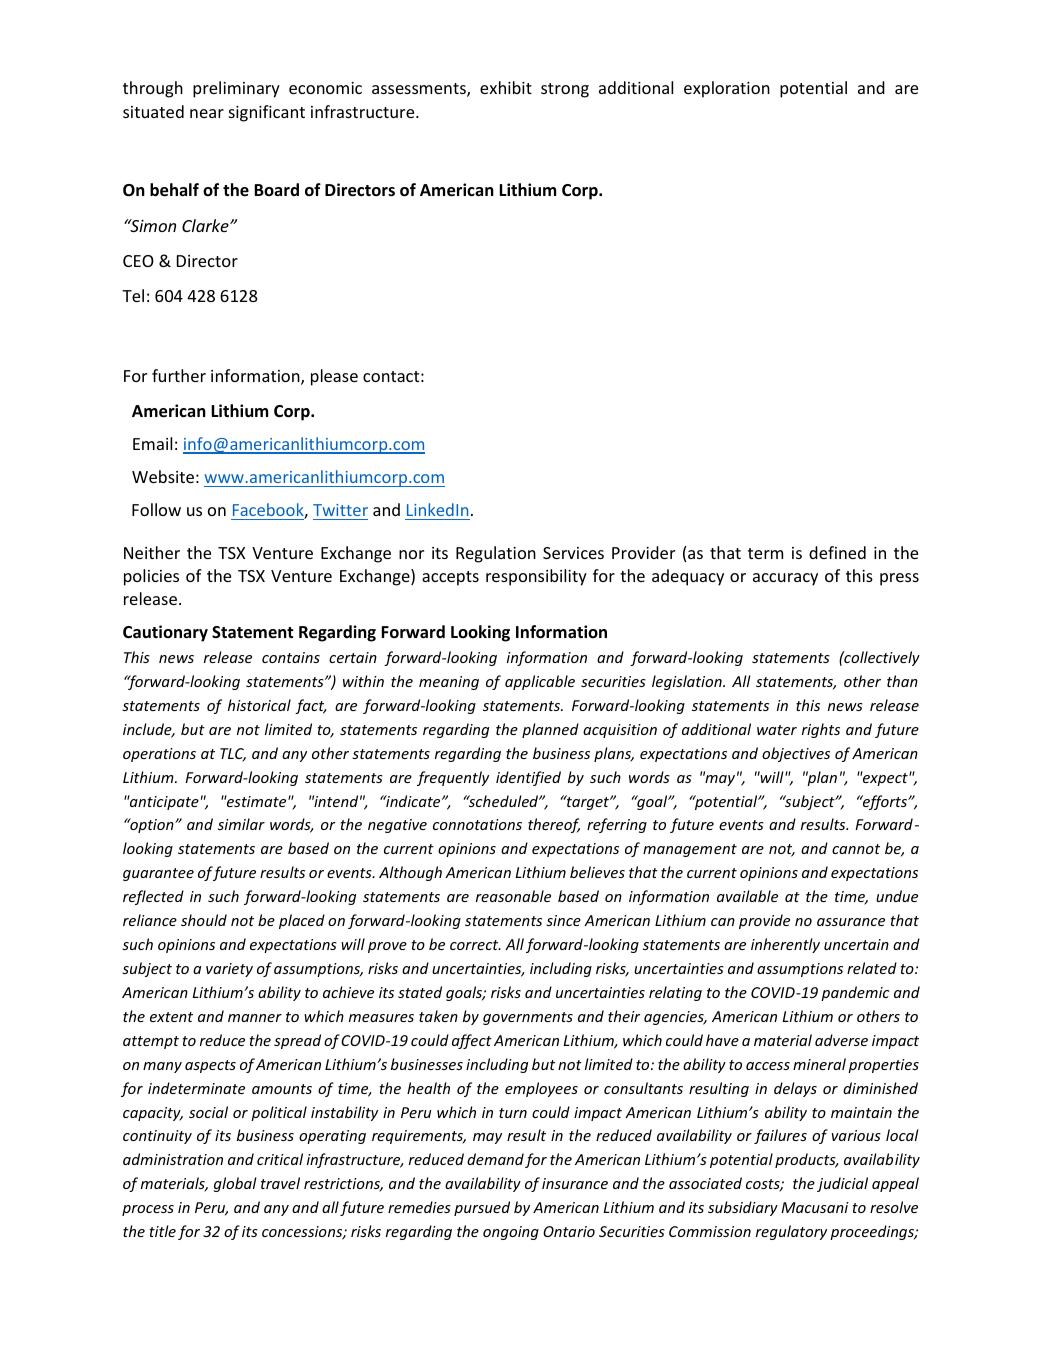 The image size is (1042, 1349). I want to click on judicial, so click(842, 1184).
